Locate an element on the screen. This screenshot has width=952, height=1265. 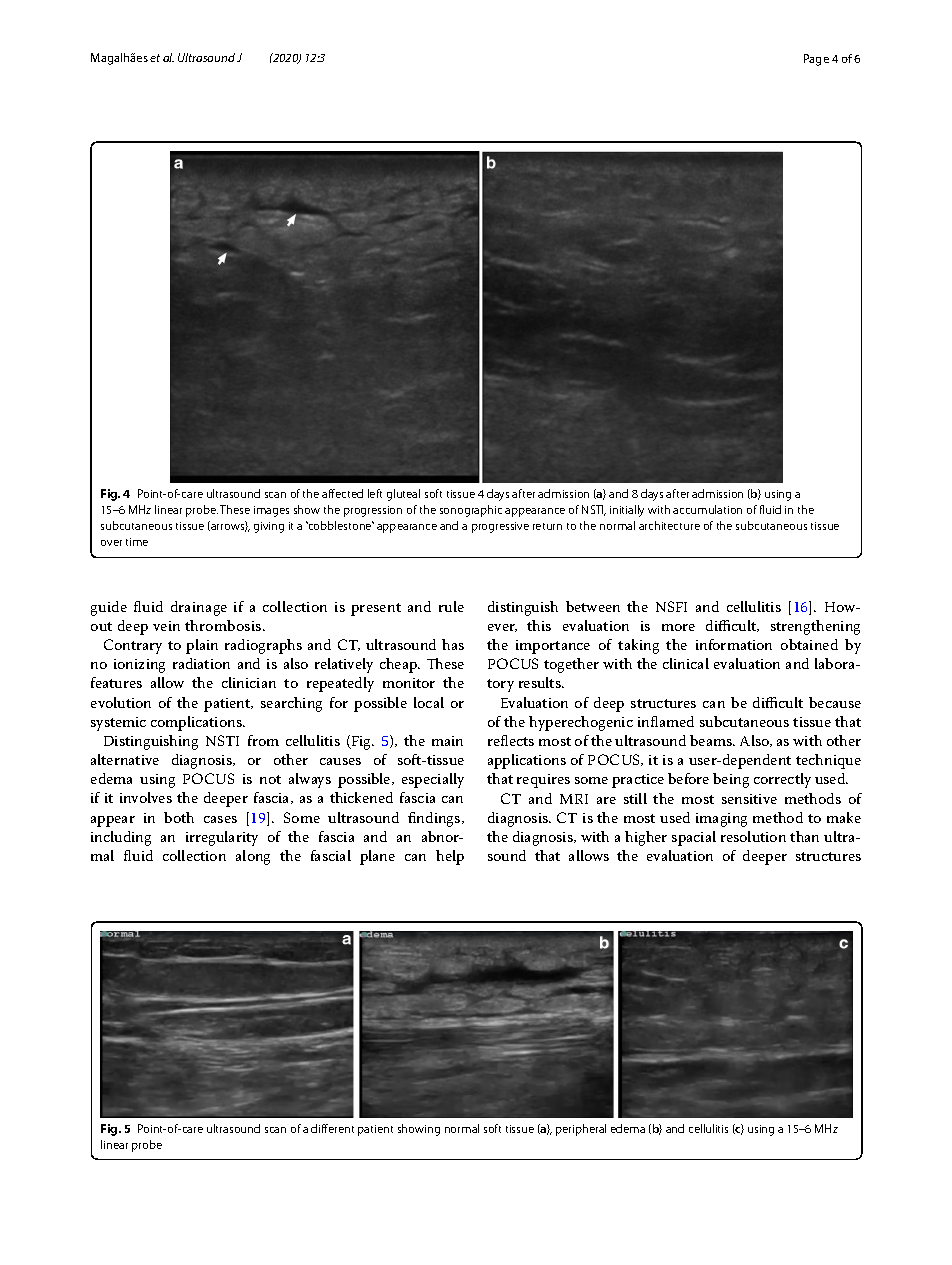
left is located at coordinates (375, 493).
